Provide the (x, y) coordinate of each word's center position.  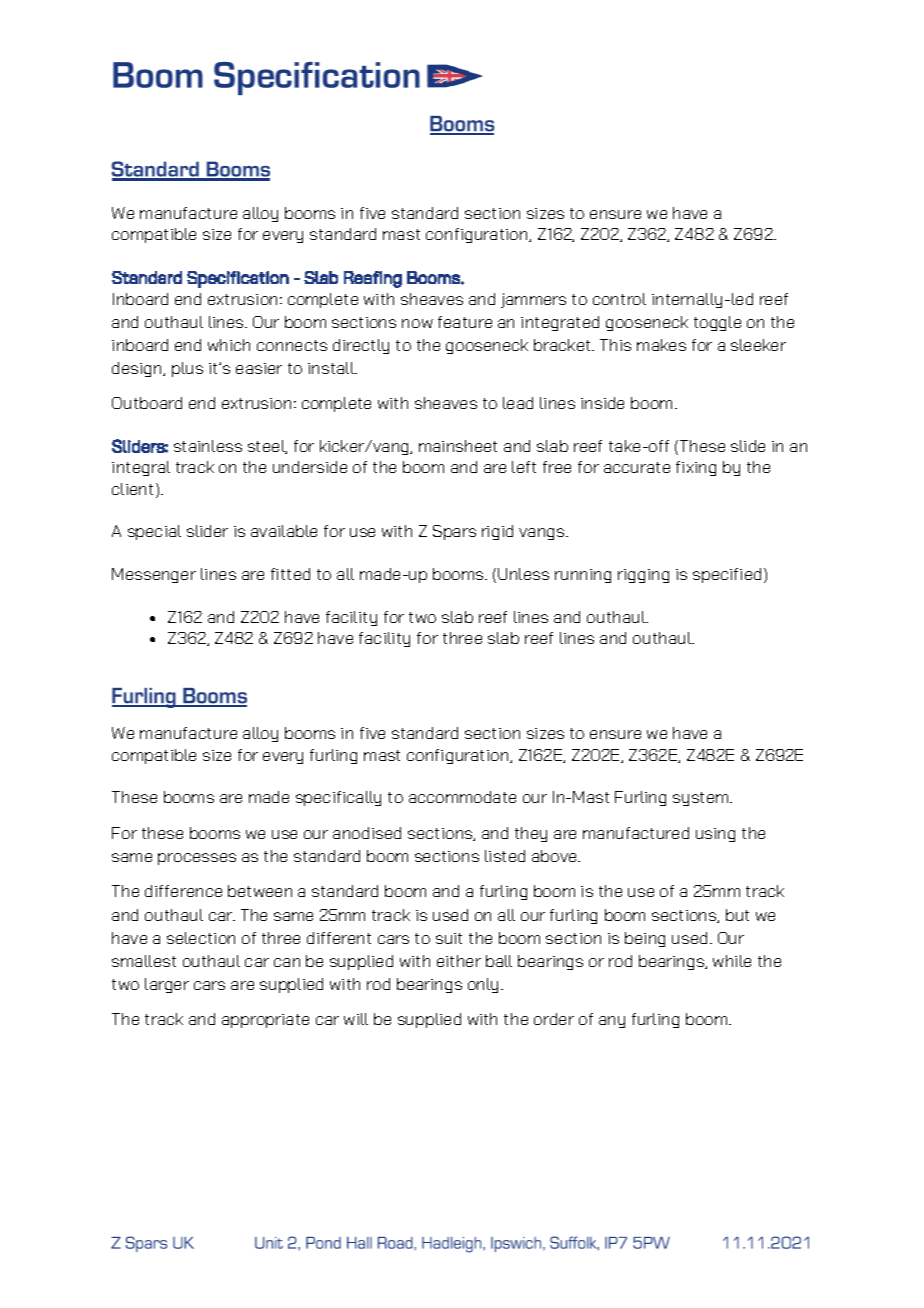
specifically (338, 798)
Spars (454, 532)
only (485, 985)
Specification (238, 279)
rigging (643, 576)
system (702, 799)
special (154, 532)
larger (167, 985)
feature (465, 322)
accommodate (462, 797)
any (612, 1022)
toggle (717, 323)
